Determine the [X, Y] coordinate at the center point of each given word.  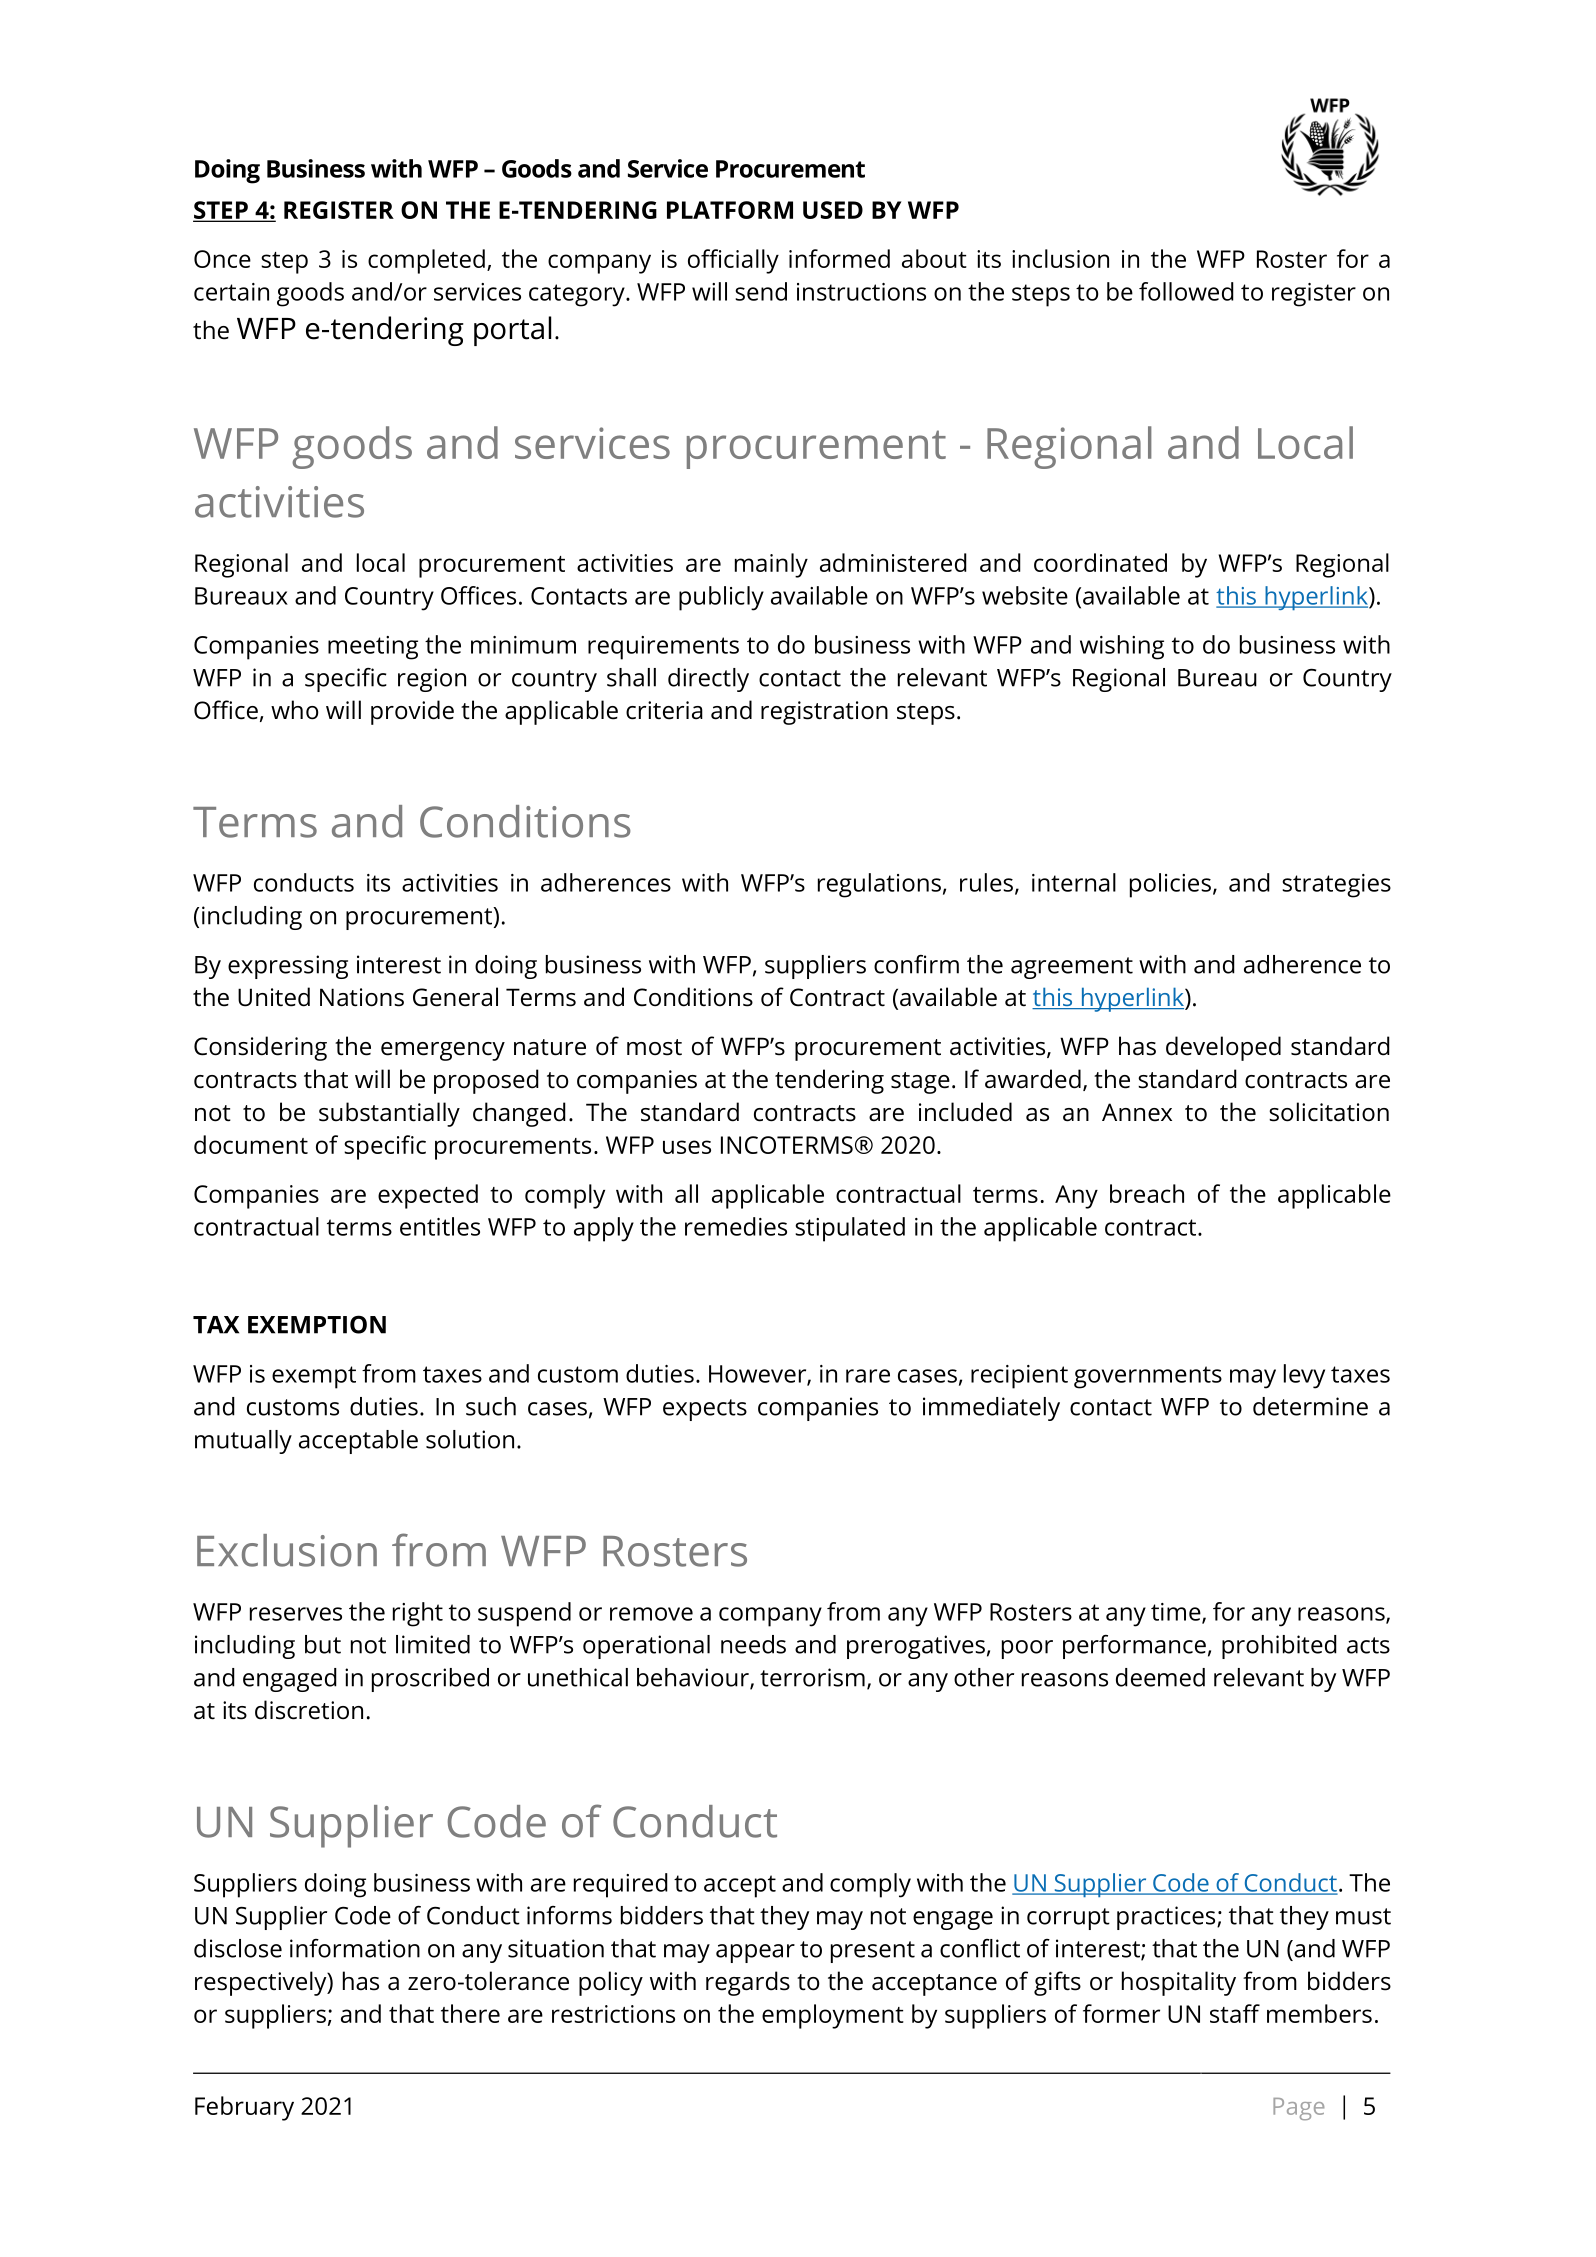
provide [412, 712]
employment [833, 2016]
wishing [1122, 647]
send [761, 291]
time [1177, 1613]
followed [1186, 291]
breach [1147, 1193]
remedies [736, 1226]
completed [426, 261]
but [323, 1644]
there [470, 2013]
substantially [389, 1114]
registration [824, 713]
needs [753, 1644]
